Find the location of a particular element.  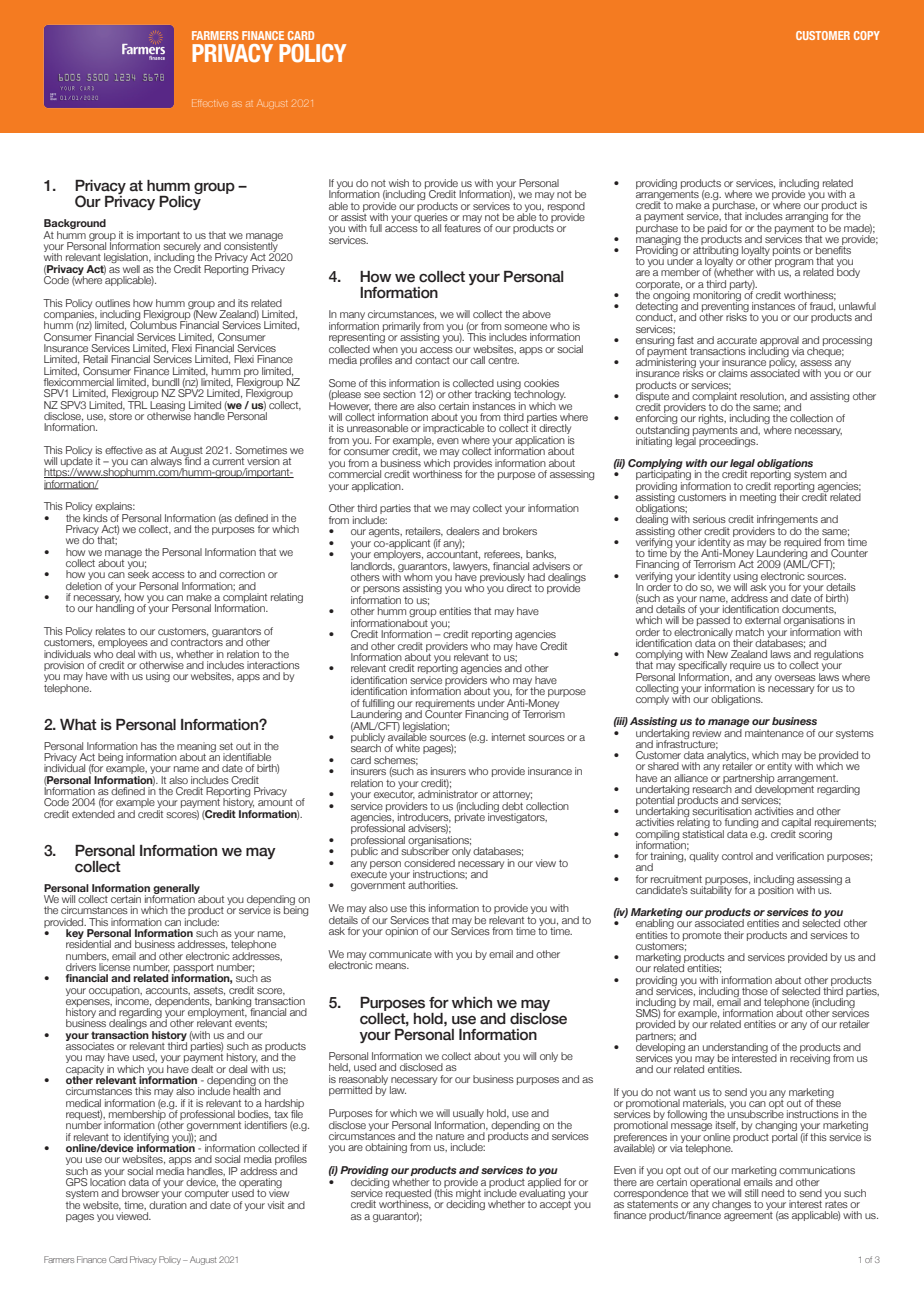

nature is located at coordinates (450, 1136).
